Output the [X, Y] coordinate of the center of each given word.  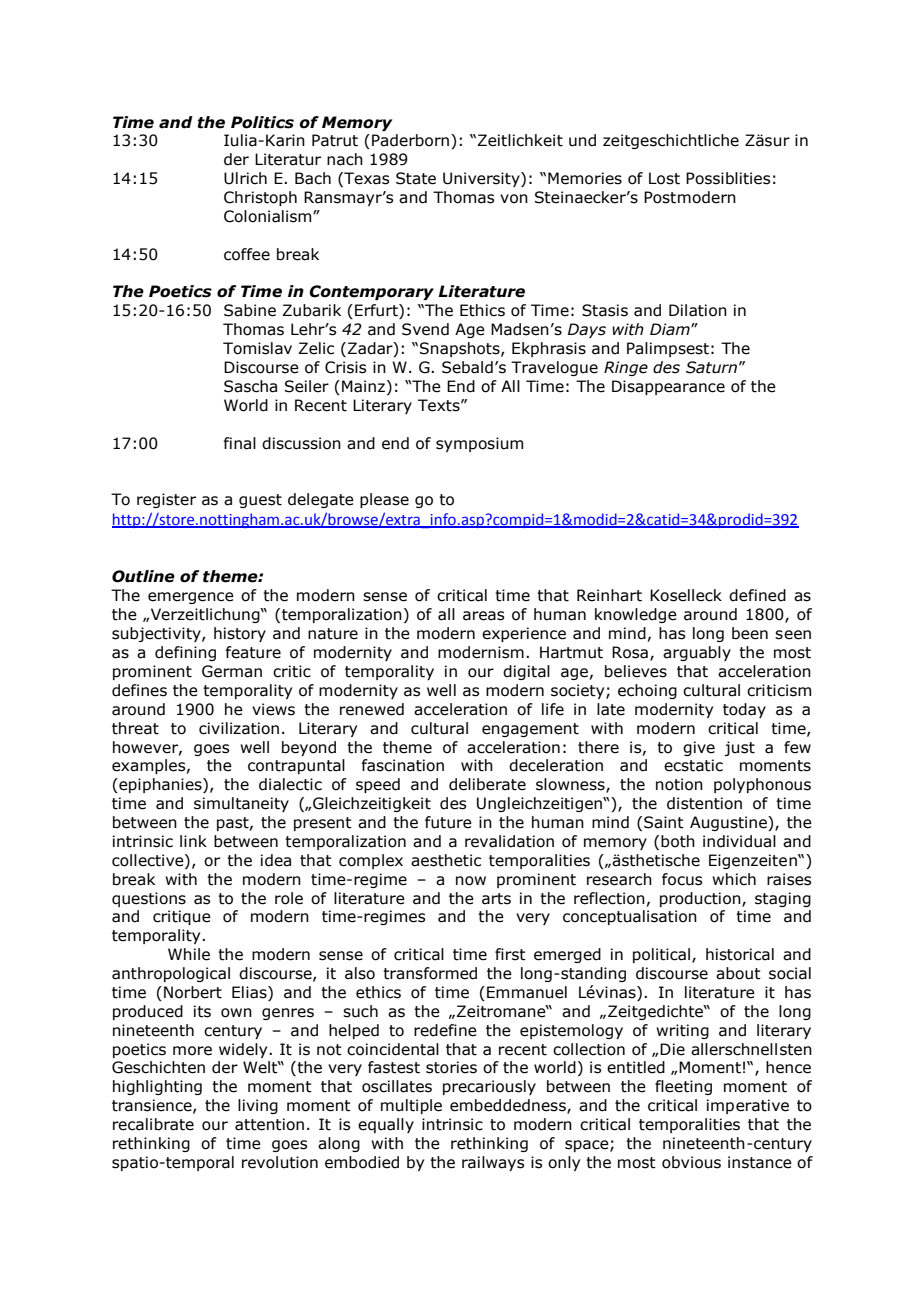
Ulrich [245, 178]
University [482, 179]
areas [483, 616]
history [240, 634]
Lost [664, 178]
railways [493, 1163]
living [258, 1106]
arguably [697, 653]
